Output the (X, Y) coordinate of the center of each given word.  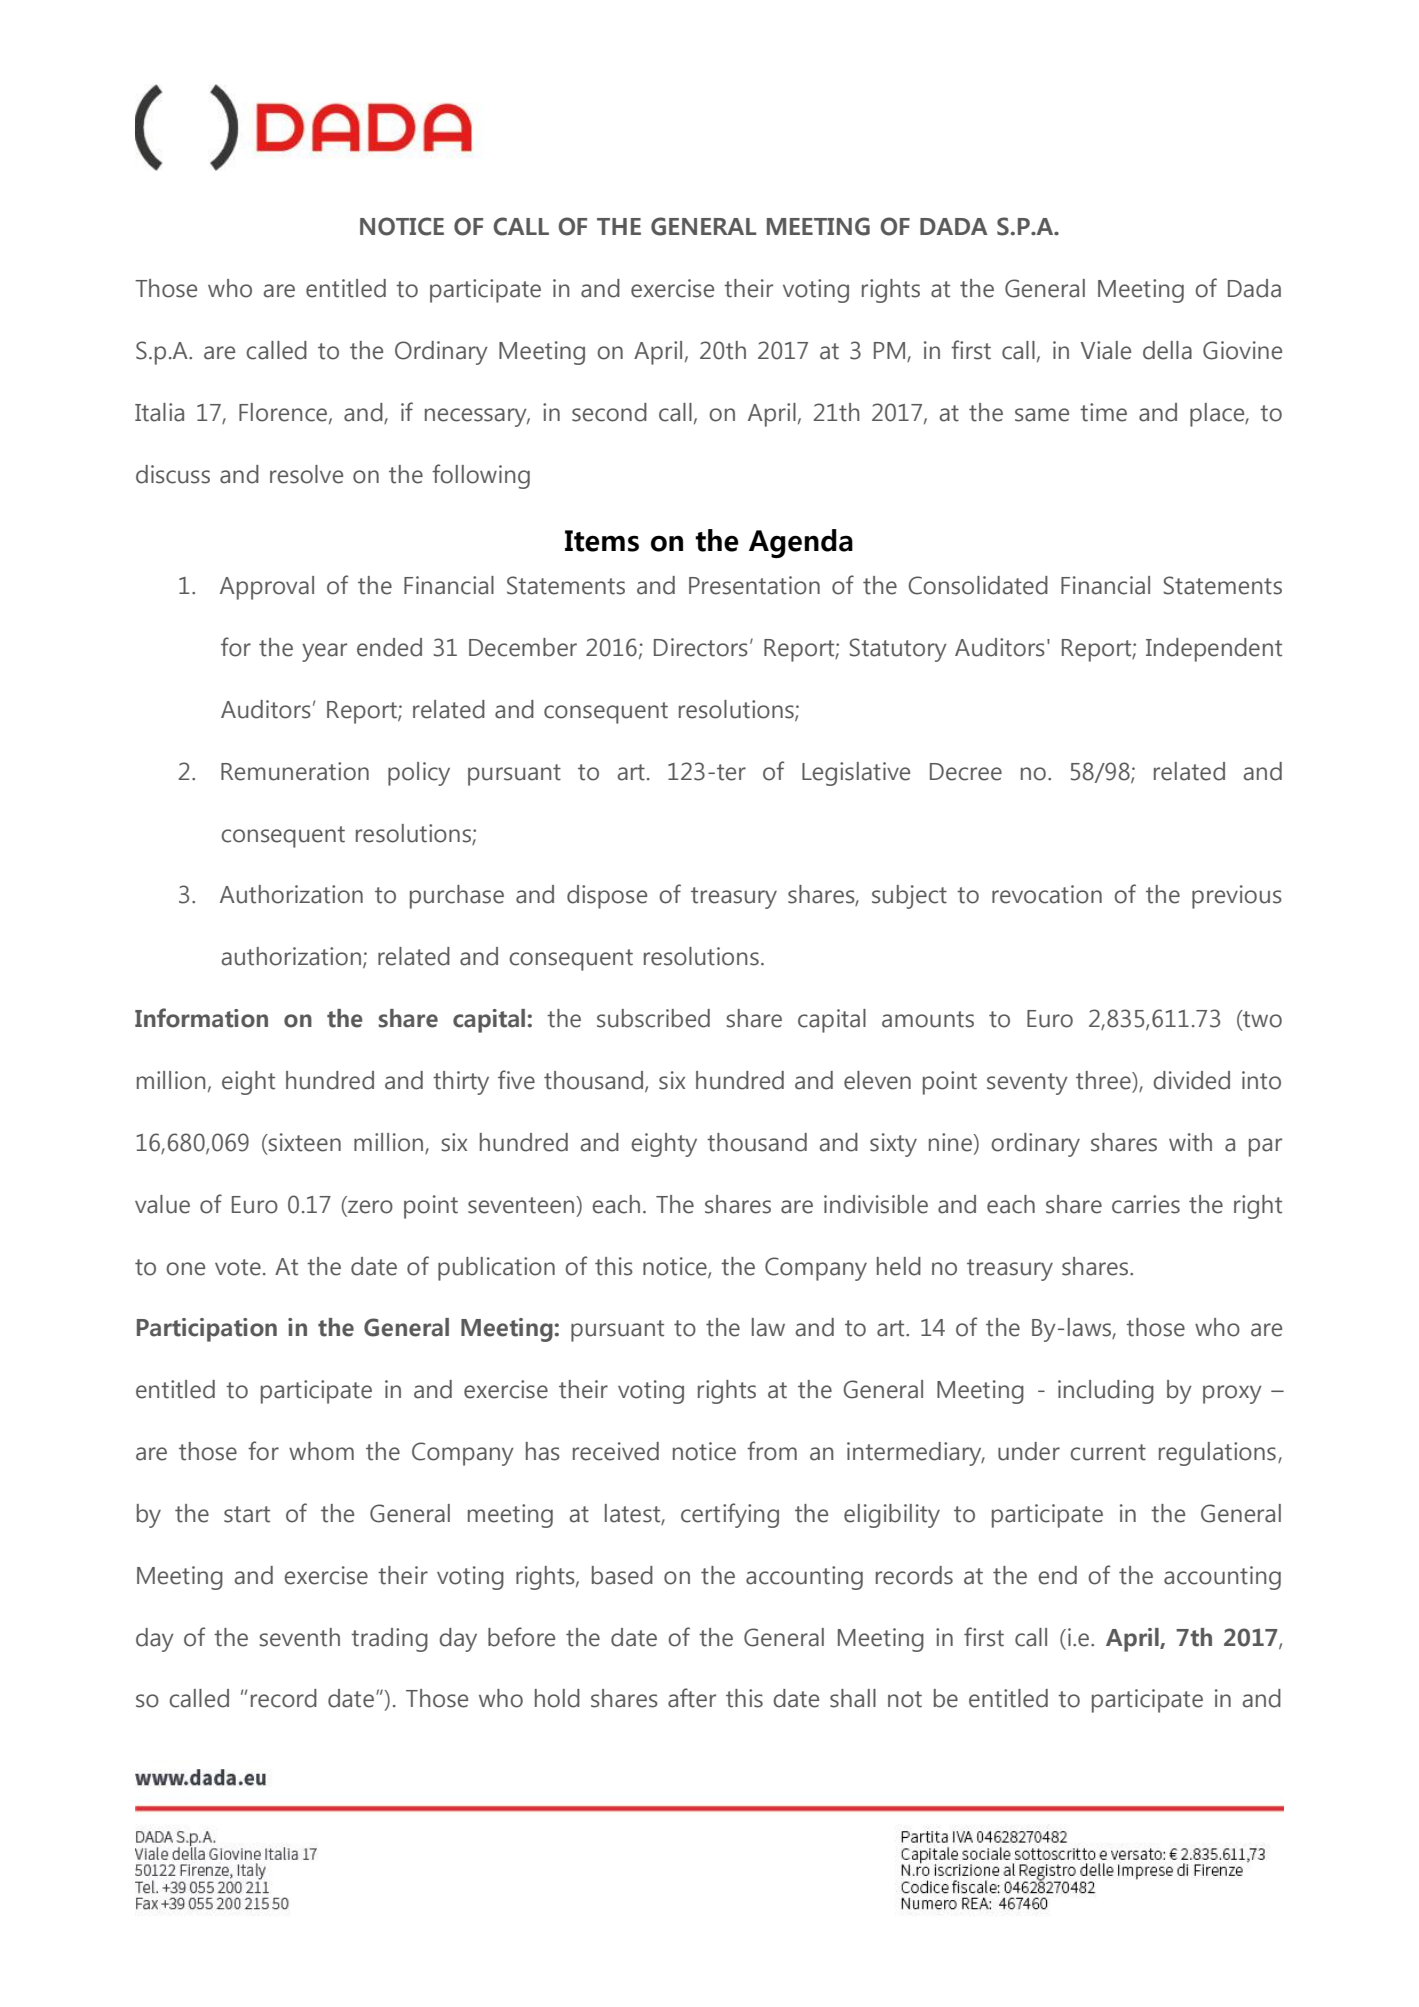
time (1103, 412)
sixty (893, 1145)
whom (321, 1451)
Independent (1214, 650)
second (609, 412)
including (1106, 1392)
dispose (607, 897)
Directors (701, 647)
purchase (457, 897)
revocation (1047, 894)
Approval (267, 588)
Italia (159, 412)
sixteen (304, 1142)
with (1190, 1142)
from (772, 1451)
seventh (299, 1637)
